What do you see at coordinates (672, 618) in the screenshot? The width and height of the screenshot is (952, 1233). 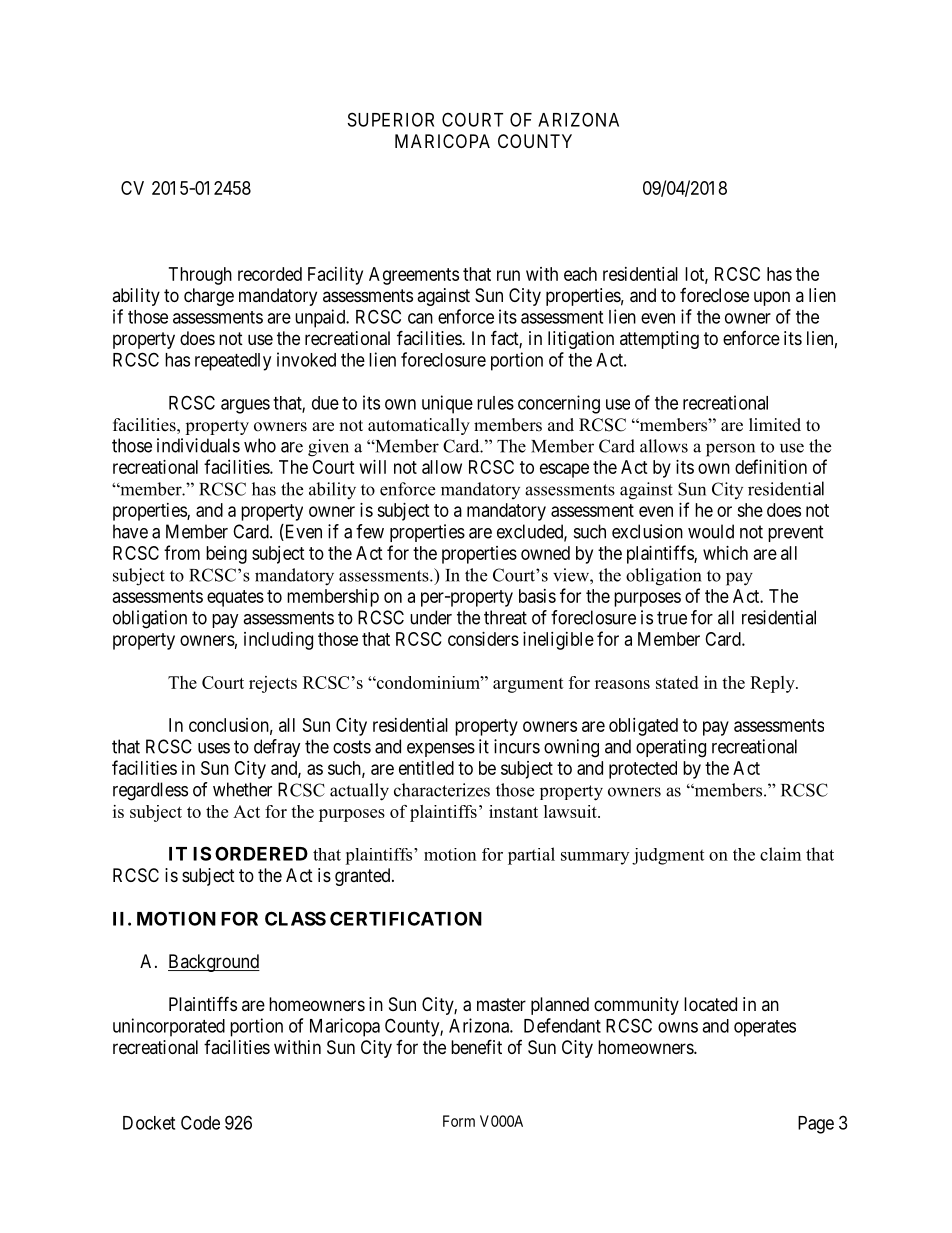 I see `true` at bounding box center [672, 618].
